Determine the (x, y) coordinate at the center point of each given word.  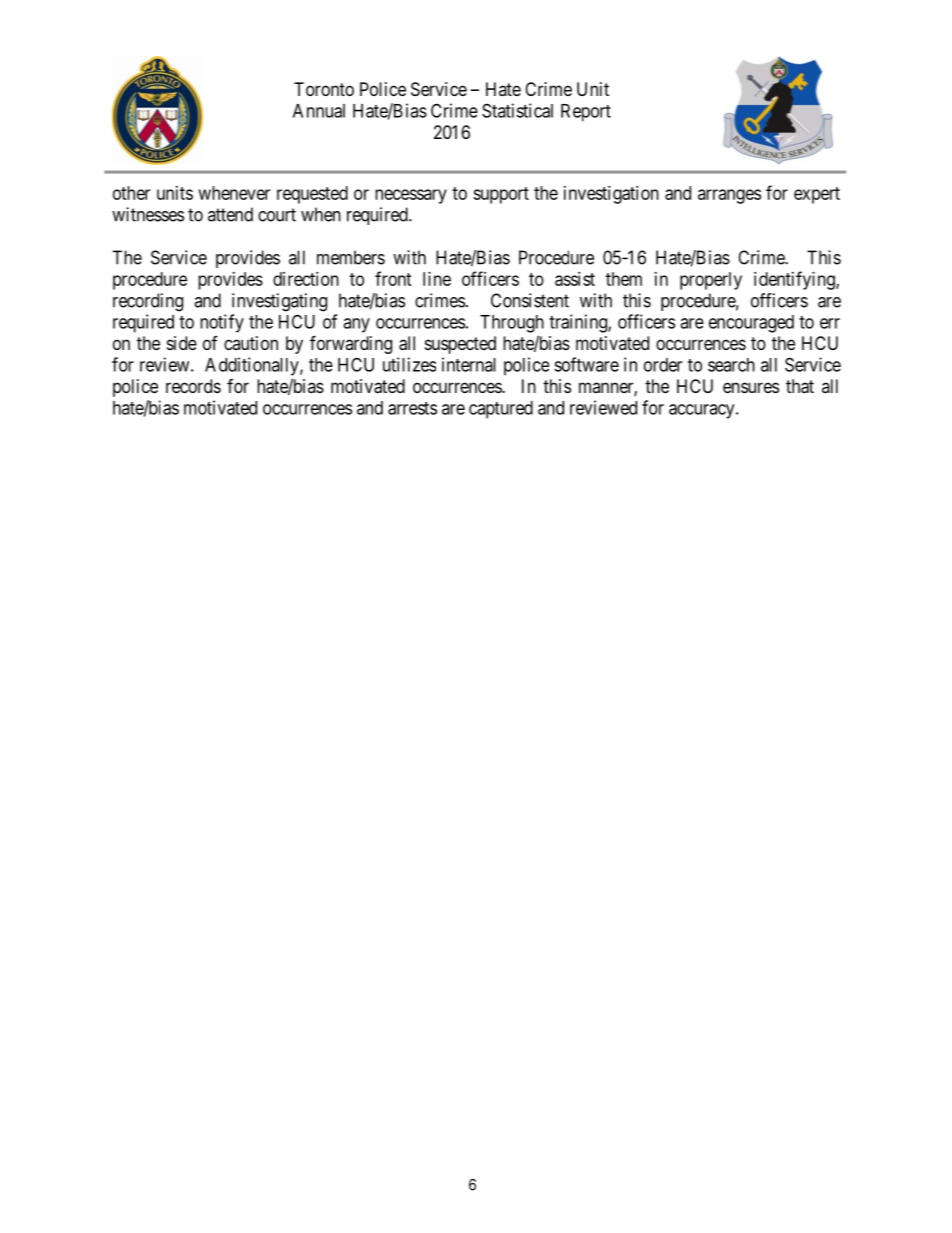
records (193, 386)
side (182, 343)
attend (230, 214)
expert (817, 195)
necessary (411, 196)
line (437, 279)
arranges (729, 196)
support (501, 195)
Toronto (324, 89)
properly (711, 281)
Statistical (517, 110)
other (131, 193)
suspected (460, 345)
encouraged (751, 324)
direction (306, 279)
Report (586, 113)
